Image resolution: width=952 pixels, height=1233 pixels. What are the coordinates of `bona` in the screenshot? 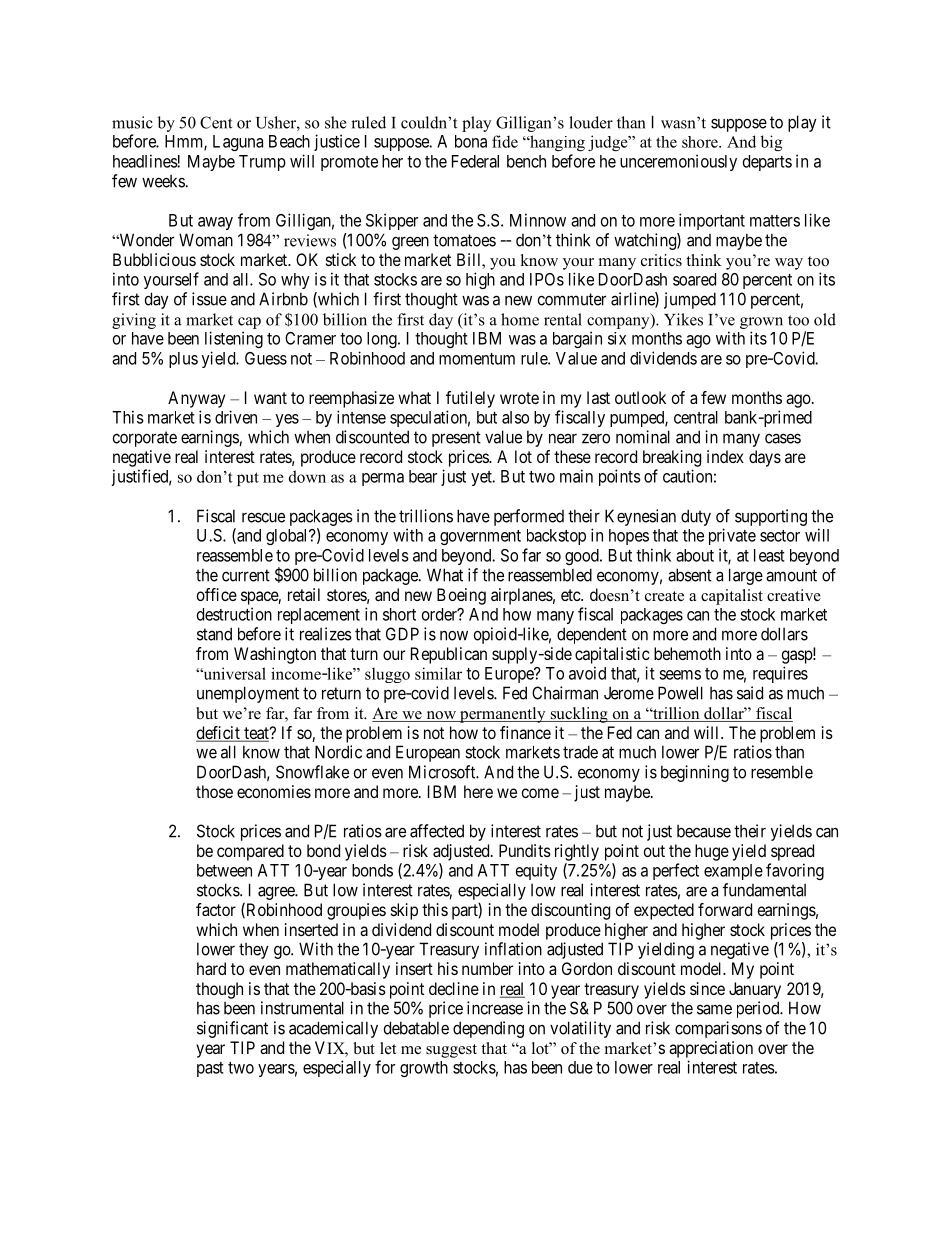 It's located at (471, 141).
